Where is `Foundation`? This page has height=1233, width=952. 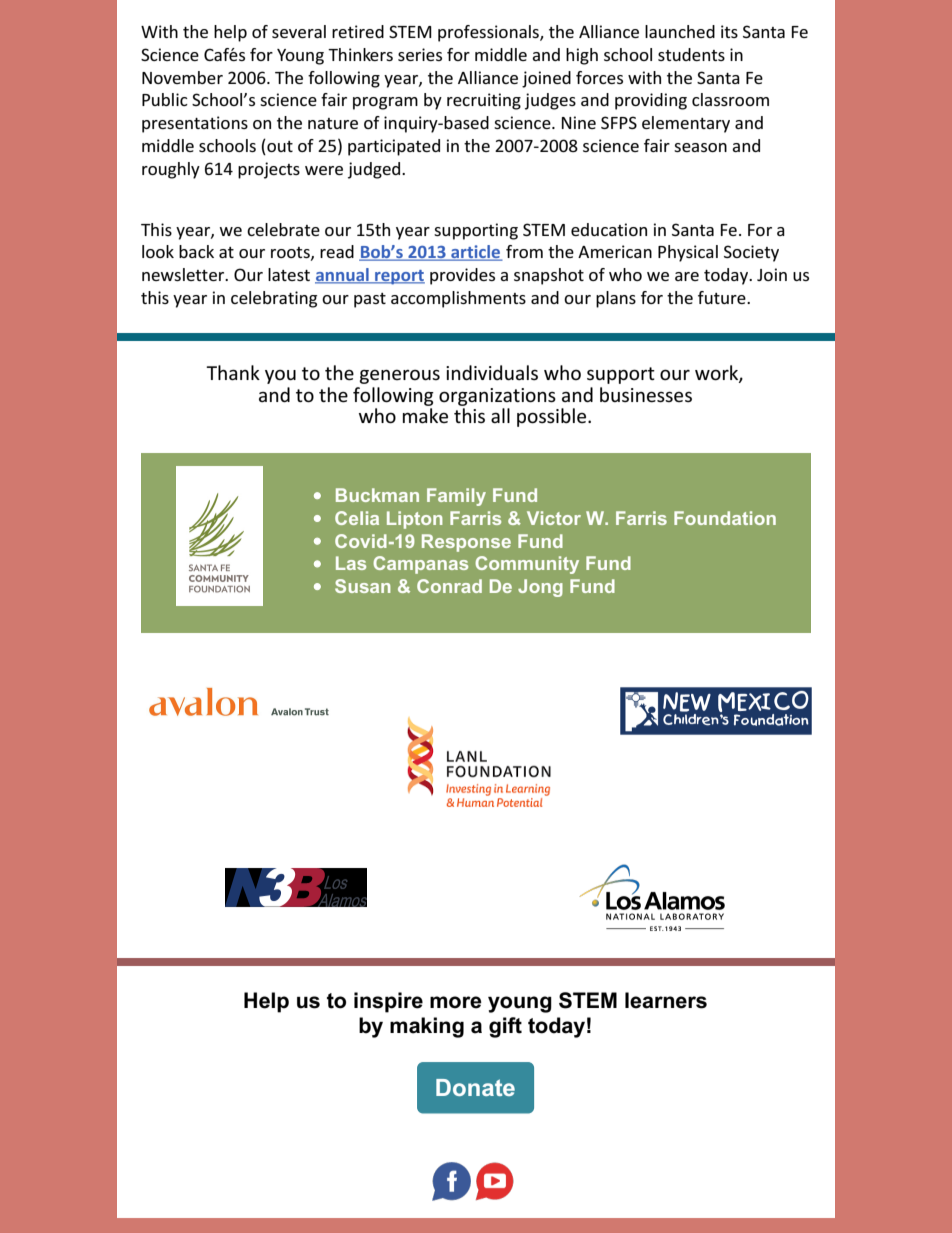
Foundation is located at coordinates (725, 518).
